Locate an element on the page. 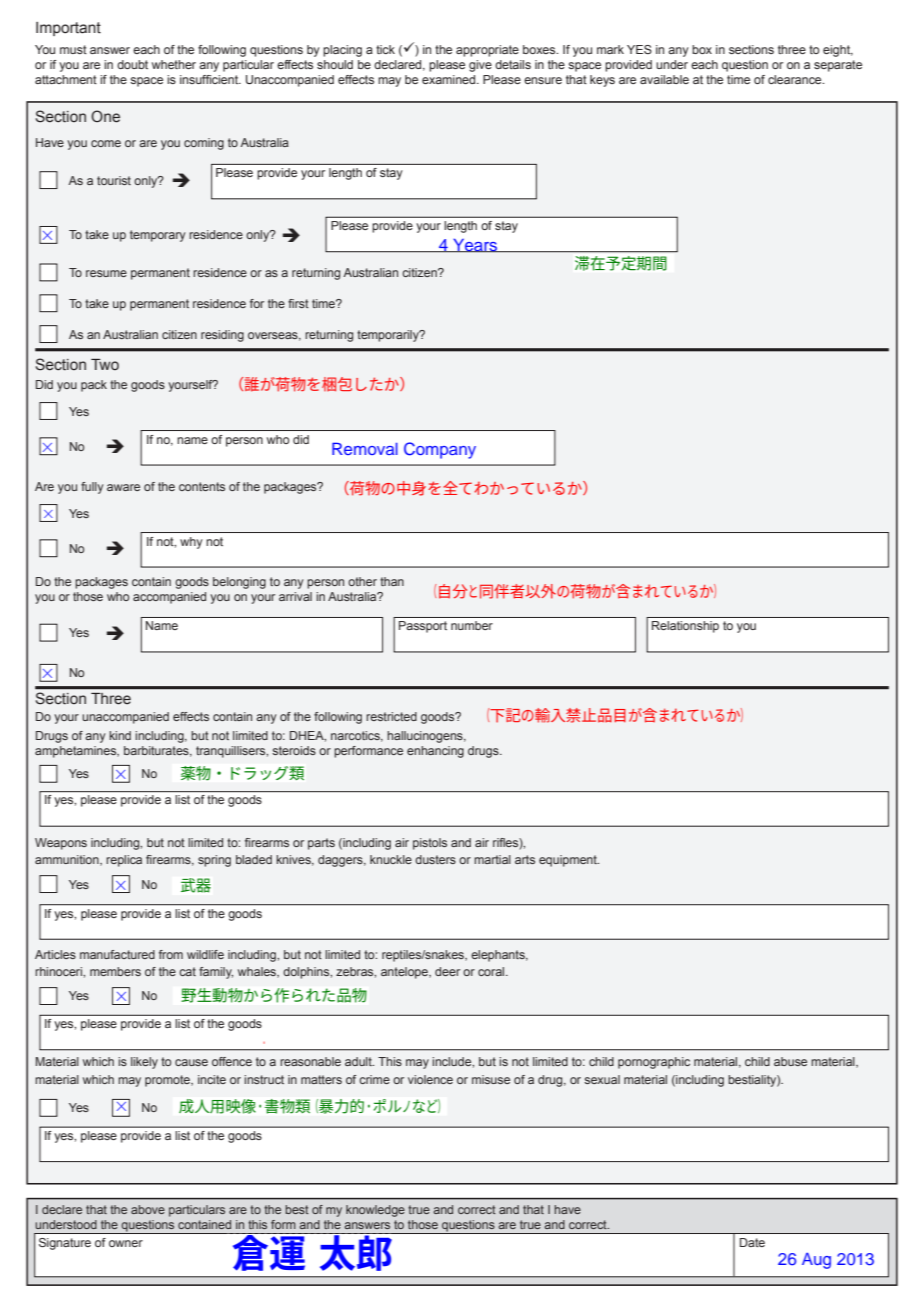 This page has height=1308, width=924. Passport is located at coordinates (423, 627).
